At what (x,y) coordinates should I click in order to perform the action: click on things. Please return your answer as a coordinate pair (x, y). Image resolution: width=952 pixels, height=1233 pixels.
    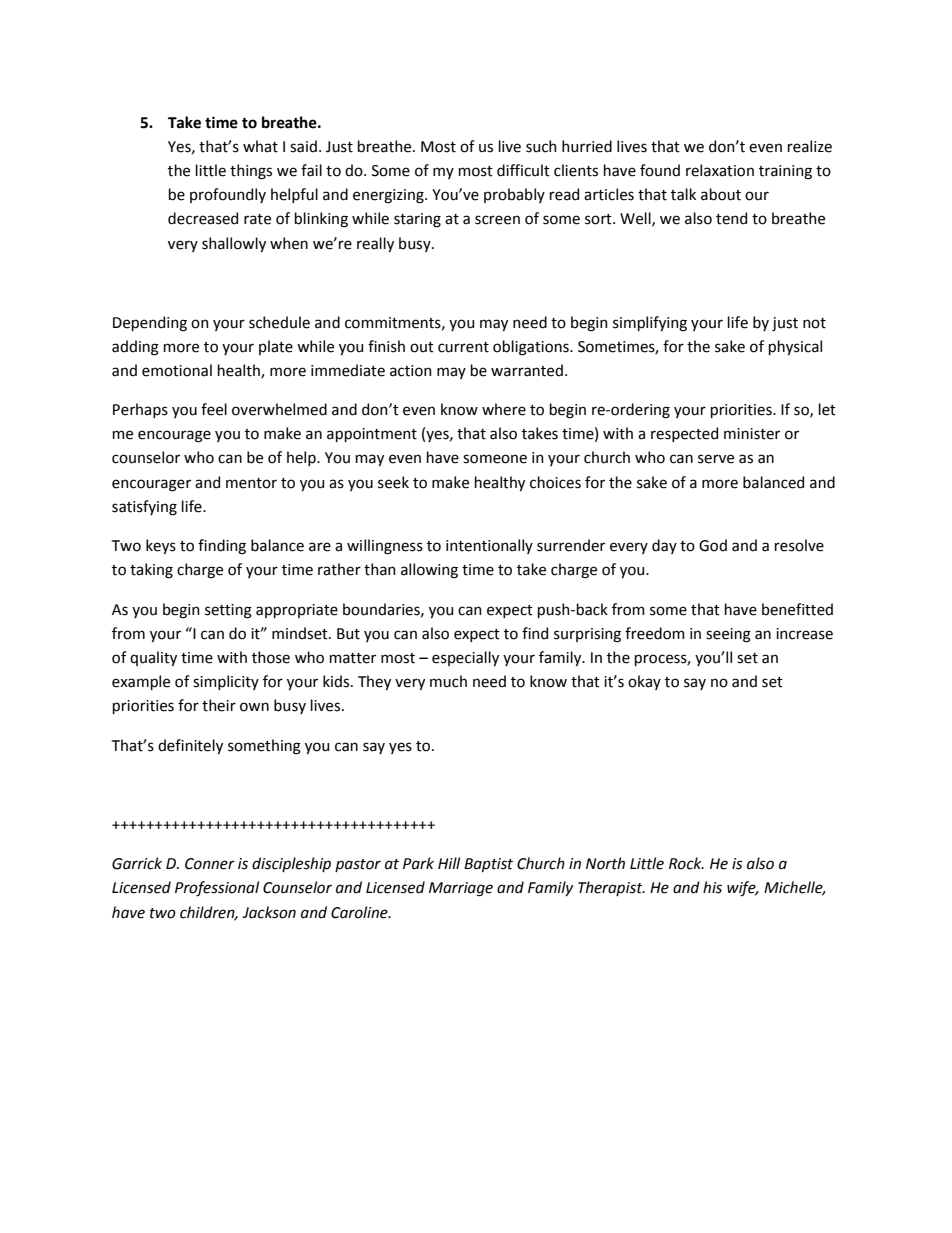
    Looking at the image, I should click on (251, 172).
